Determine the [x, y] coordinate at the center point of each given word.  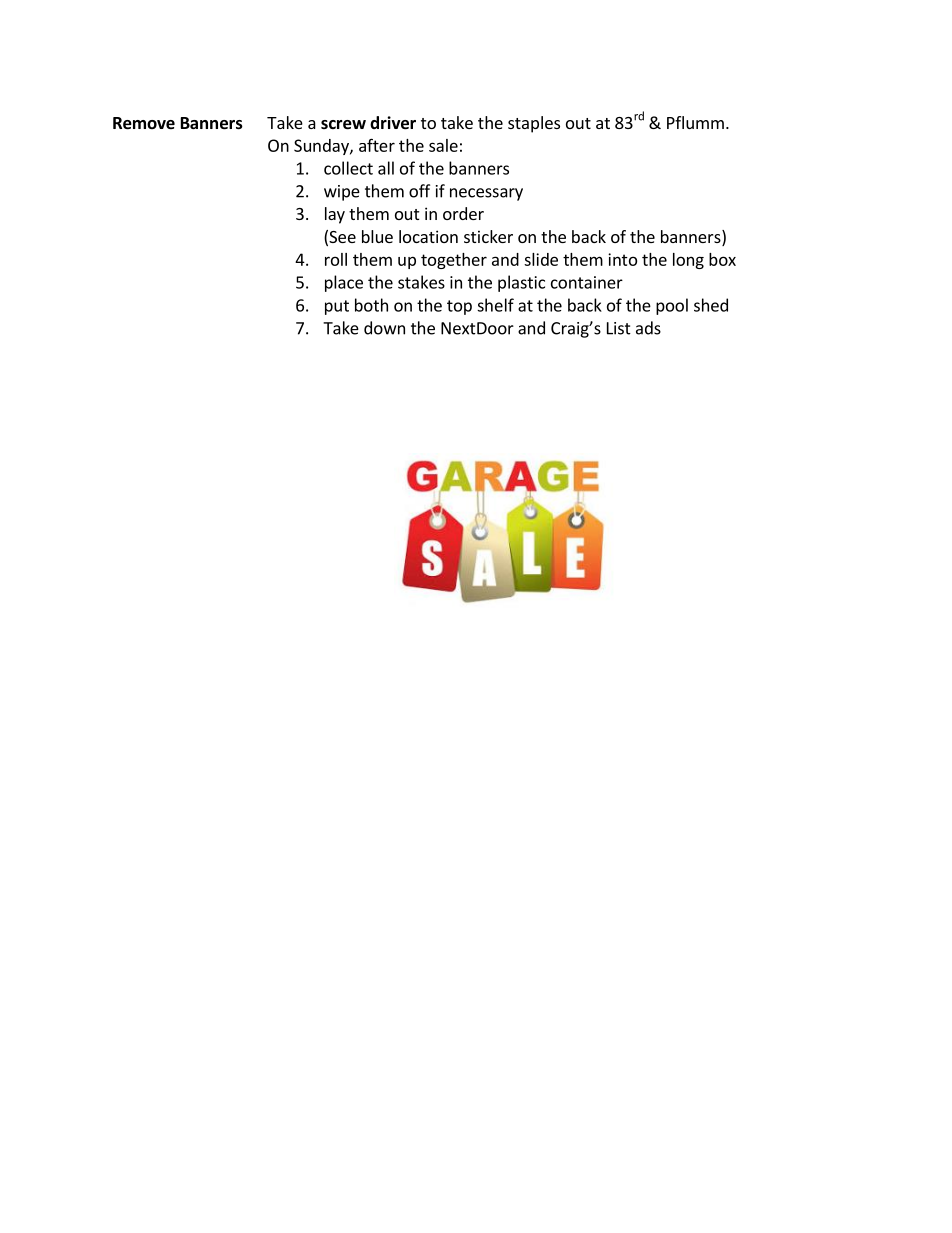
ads [648, 328]
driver [393, 123]
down [384, 328]
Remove [144, 123]
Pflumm [695, 122]
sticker [488, 236]
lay [335, 215]
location [428, 236]
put [337, 307]
